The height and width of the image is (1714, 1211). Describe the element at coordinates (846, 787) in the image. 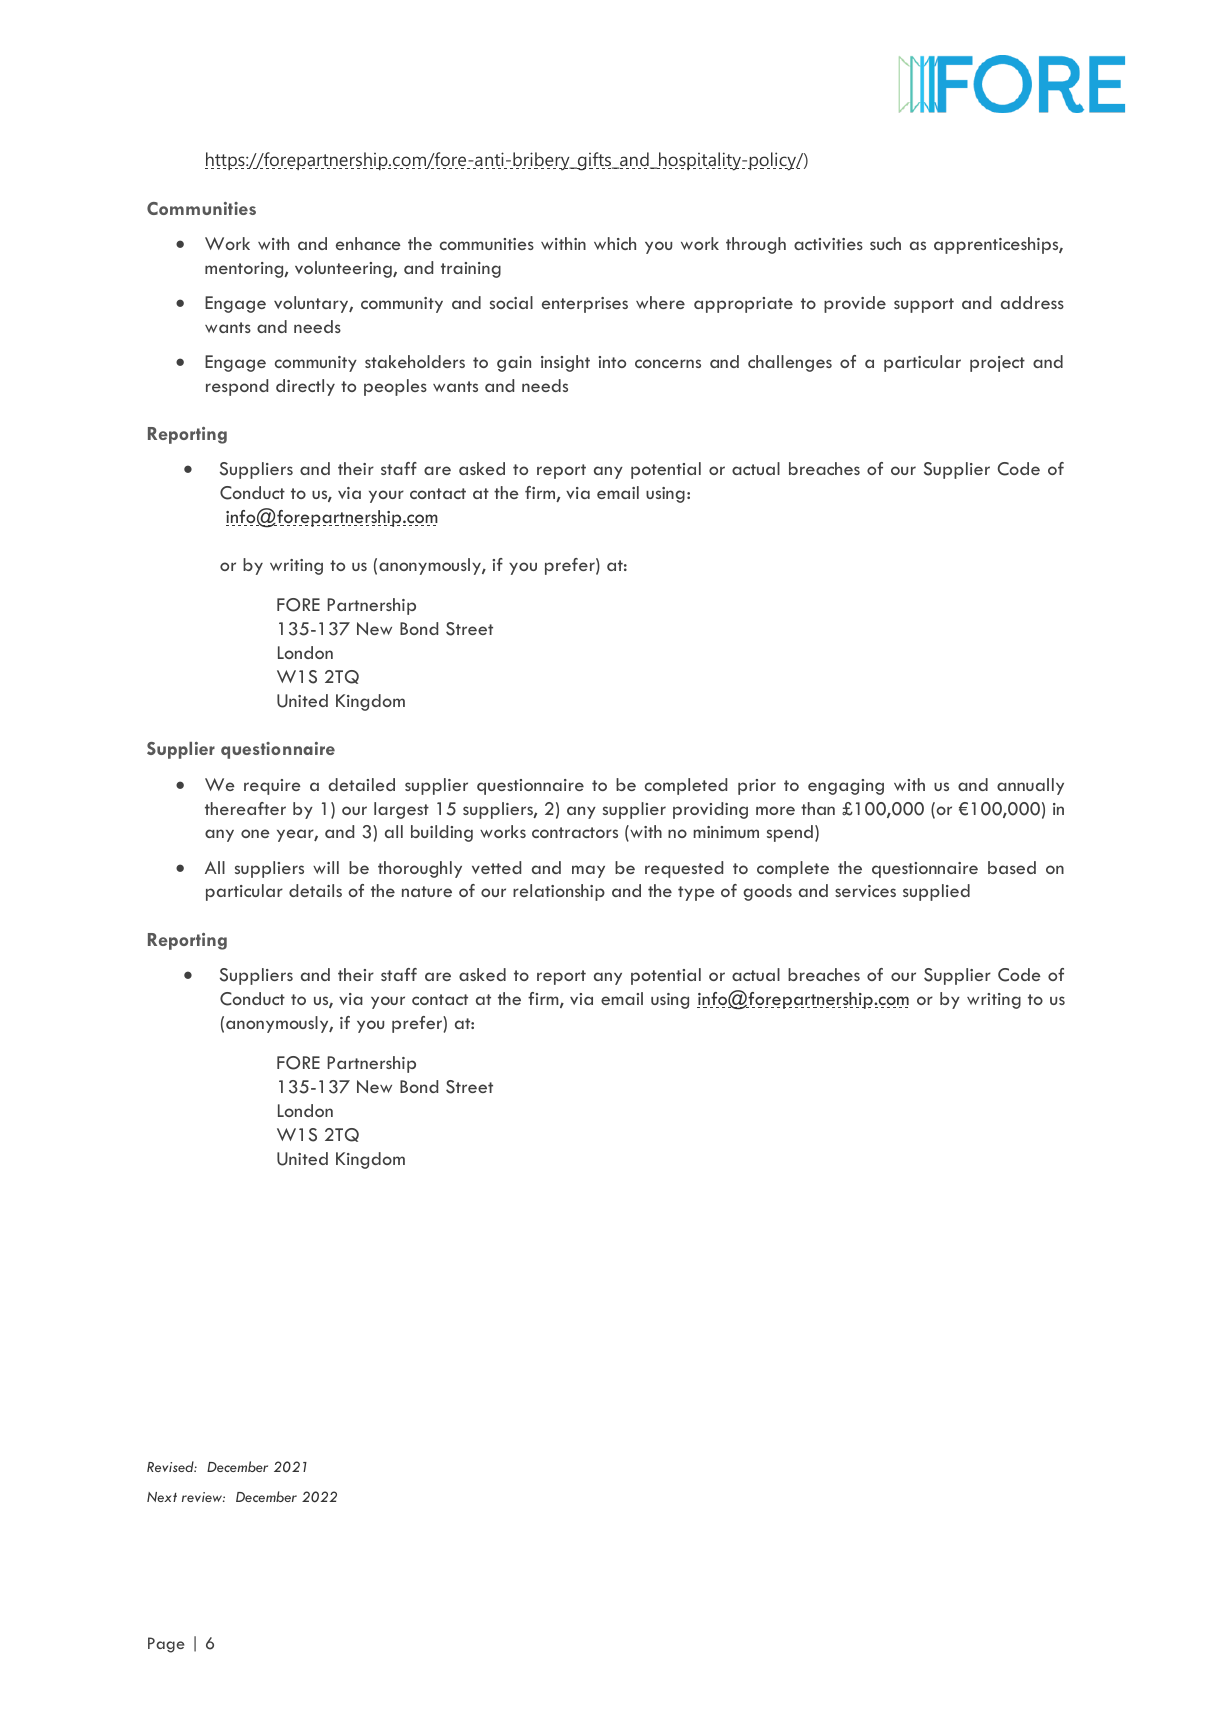

I see `engaging` at that location.
